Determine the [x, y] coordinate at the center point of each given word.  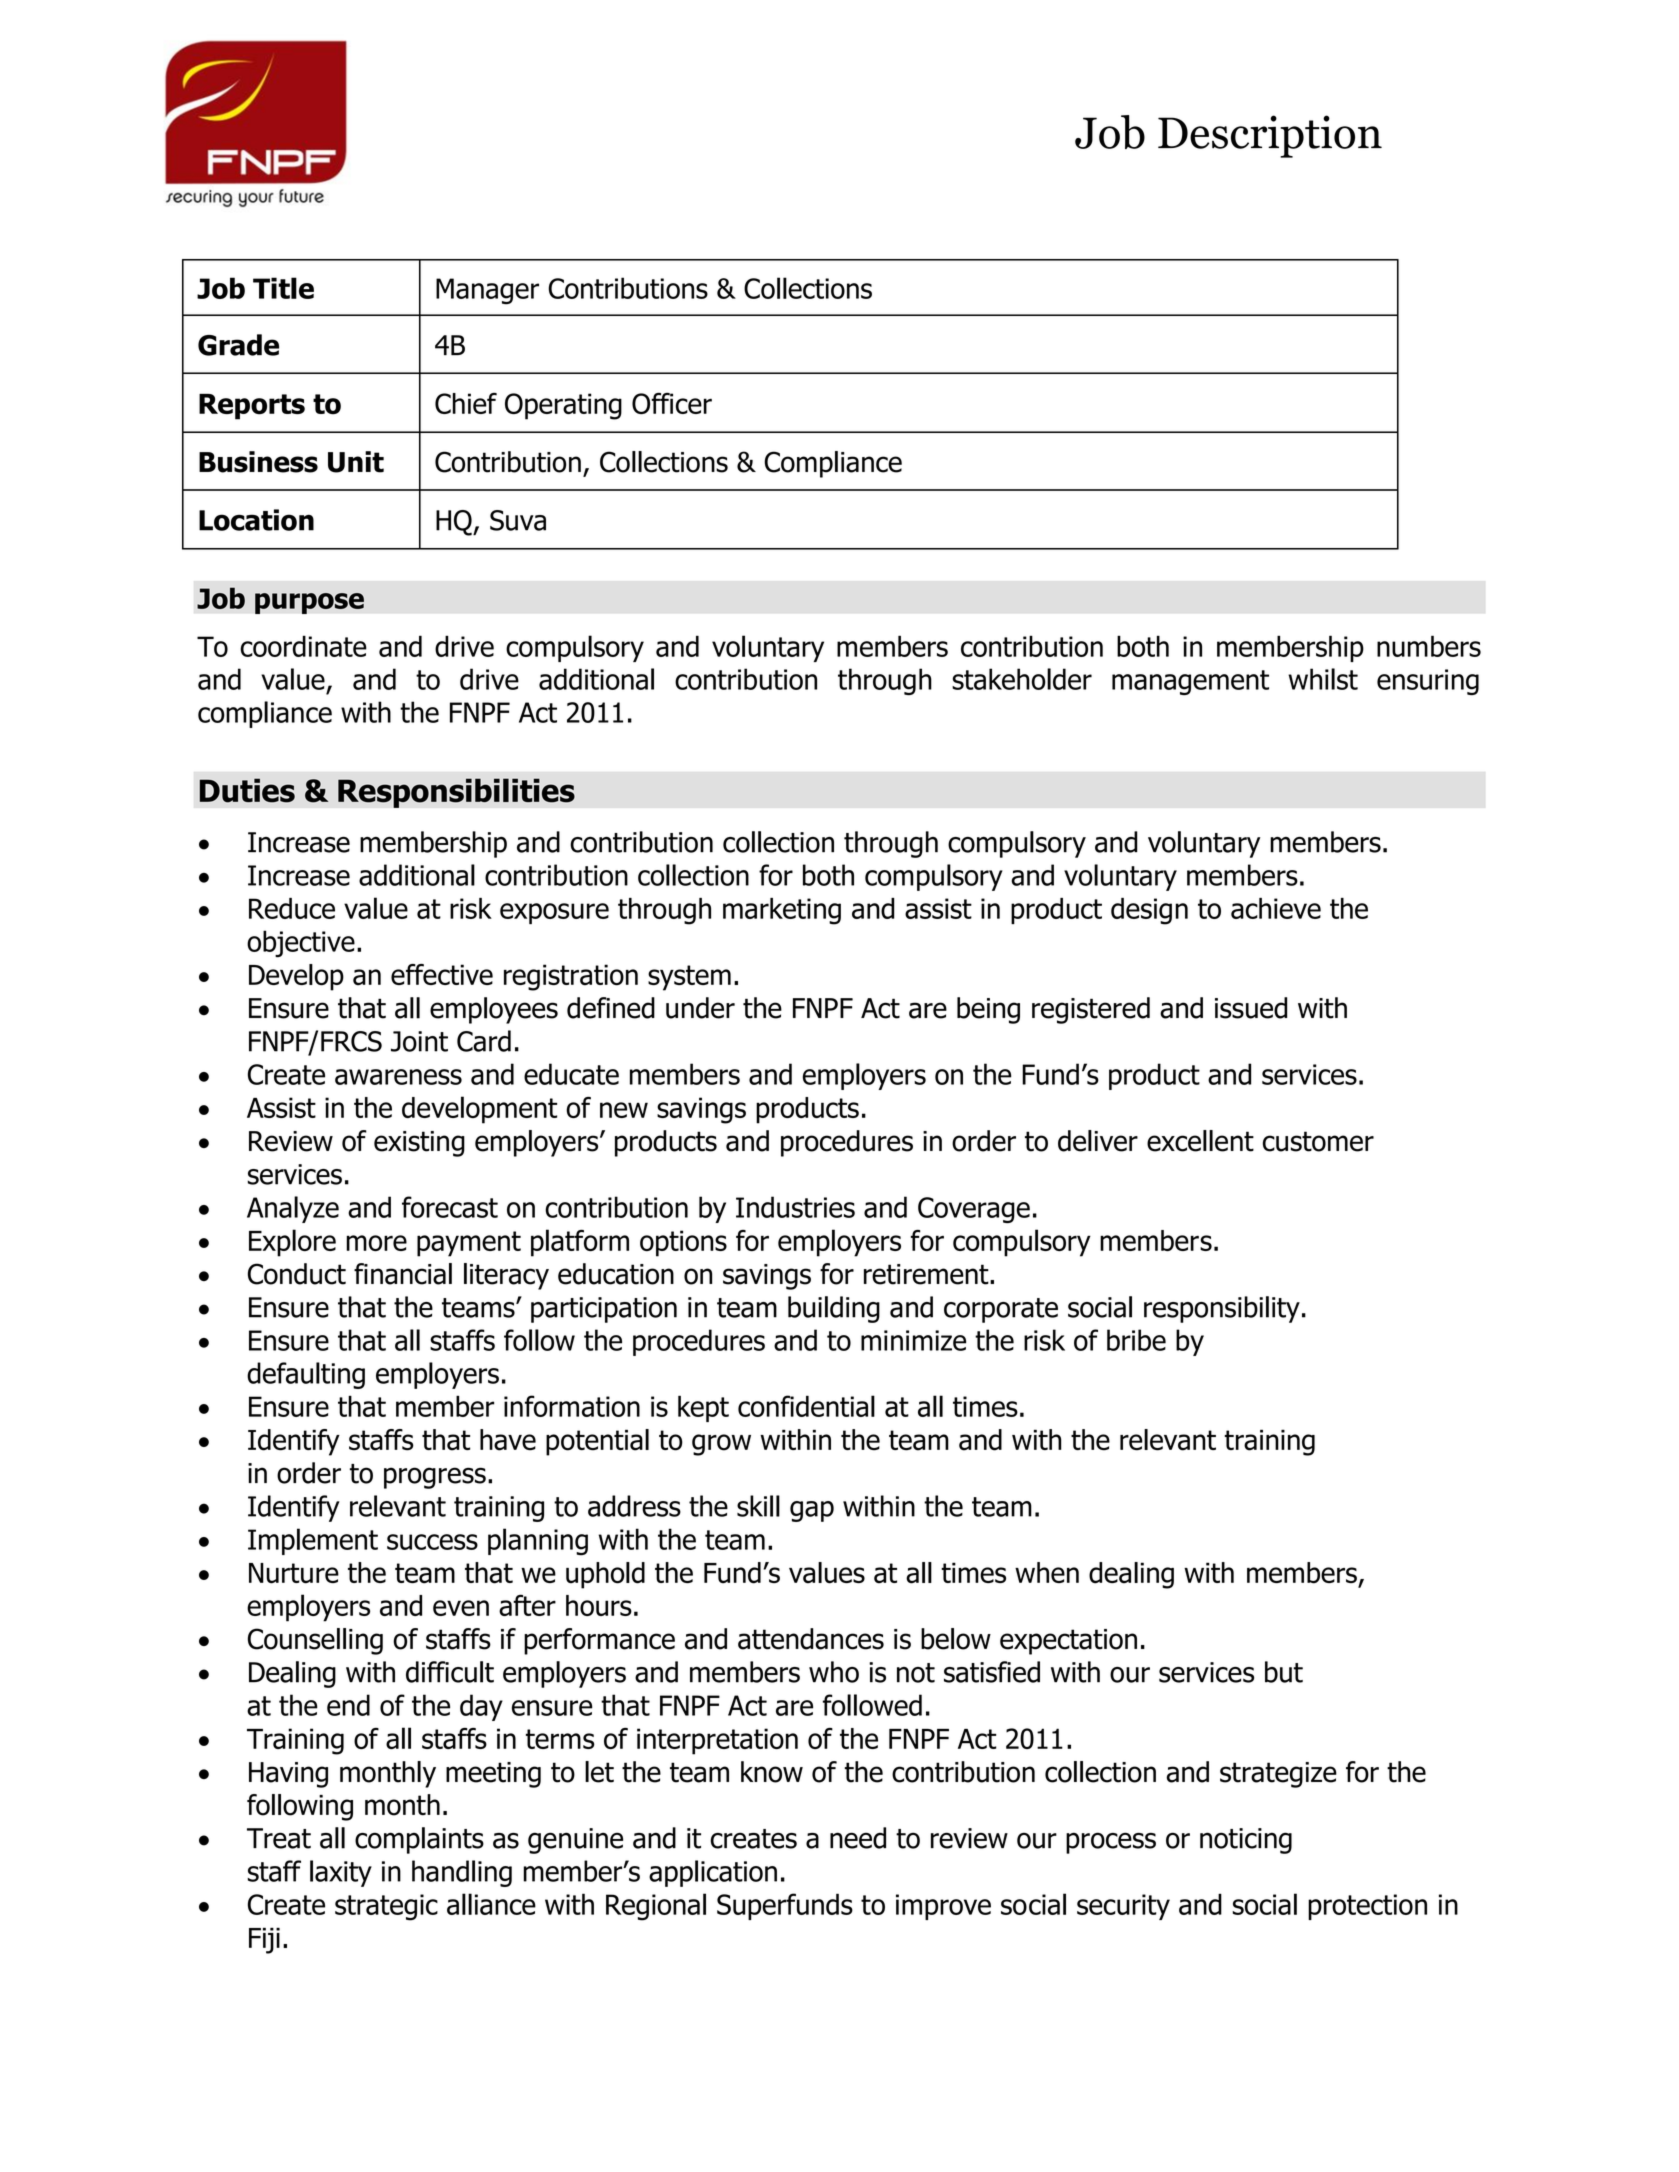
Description [1270, 136]
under [700, 1008]
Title [283, 288]
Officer [672, 403]
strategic [386, 1907]
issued [1251, 1008]
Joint [419, 1041]
